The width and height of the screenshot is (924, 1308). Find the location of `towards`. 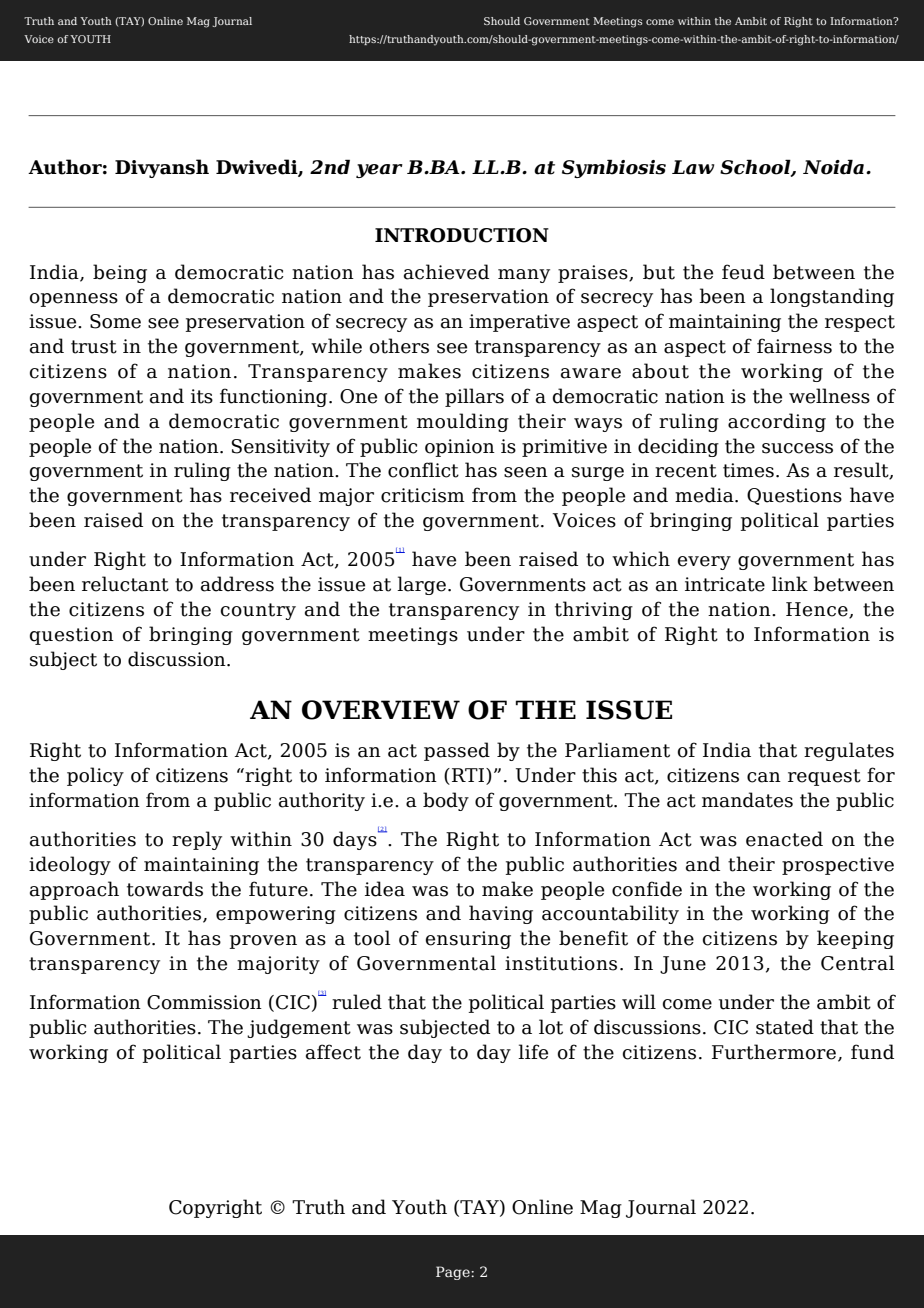

towards is located at coordinates (165, 889).
